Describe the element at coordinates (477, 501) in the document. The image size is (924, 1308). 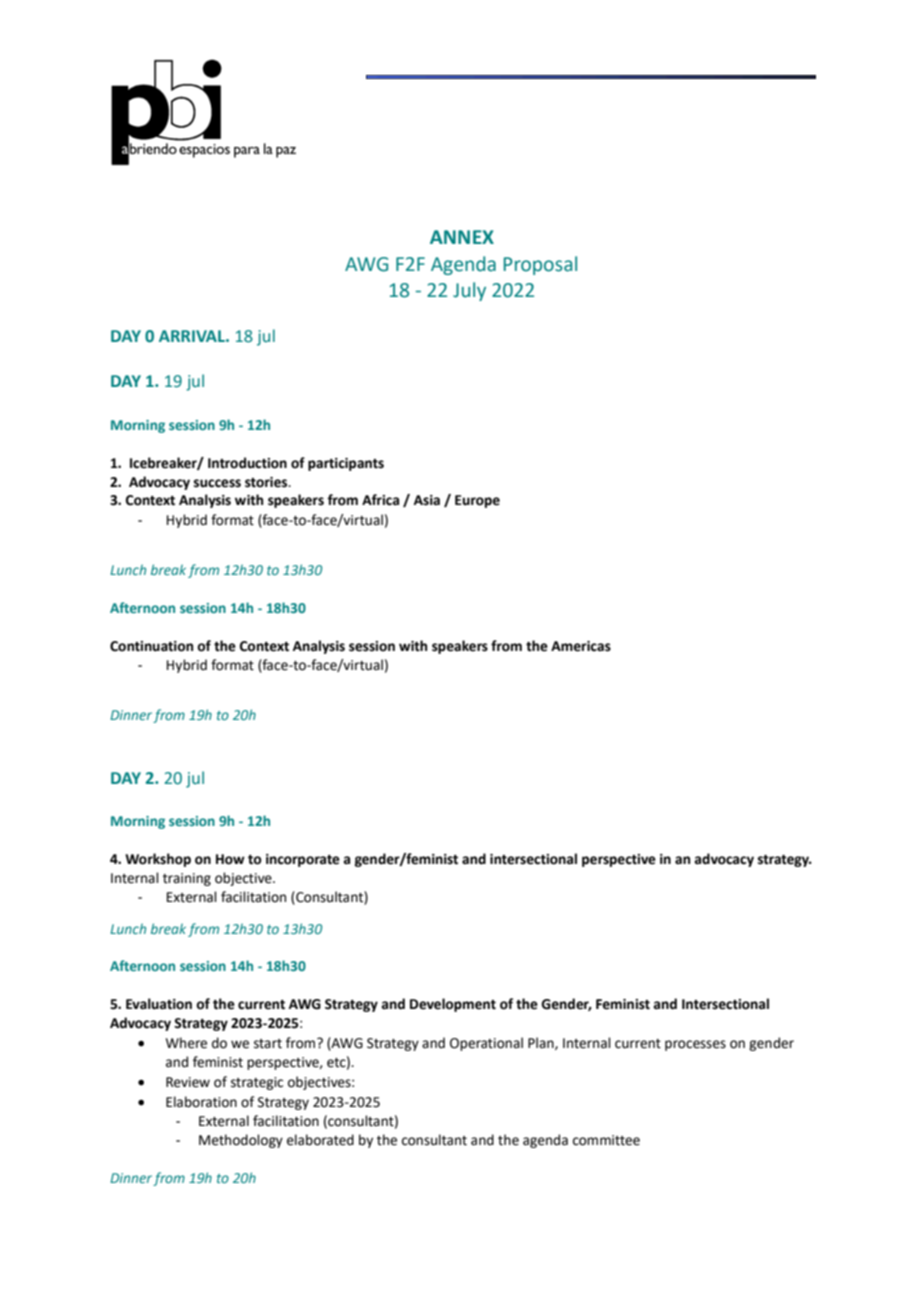
I see `Europe` at that location.
